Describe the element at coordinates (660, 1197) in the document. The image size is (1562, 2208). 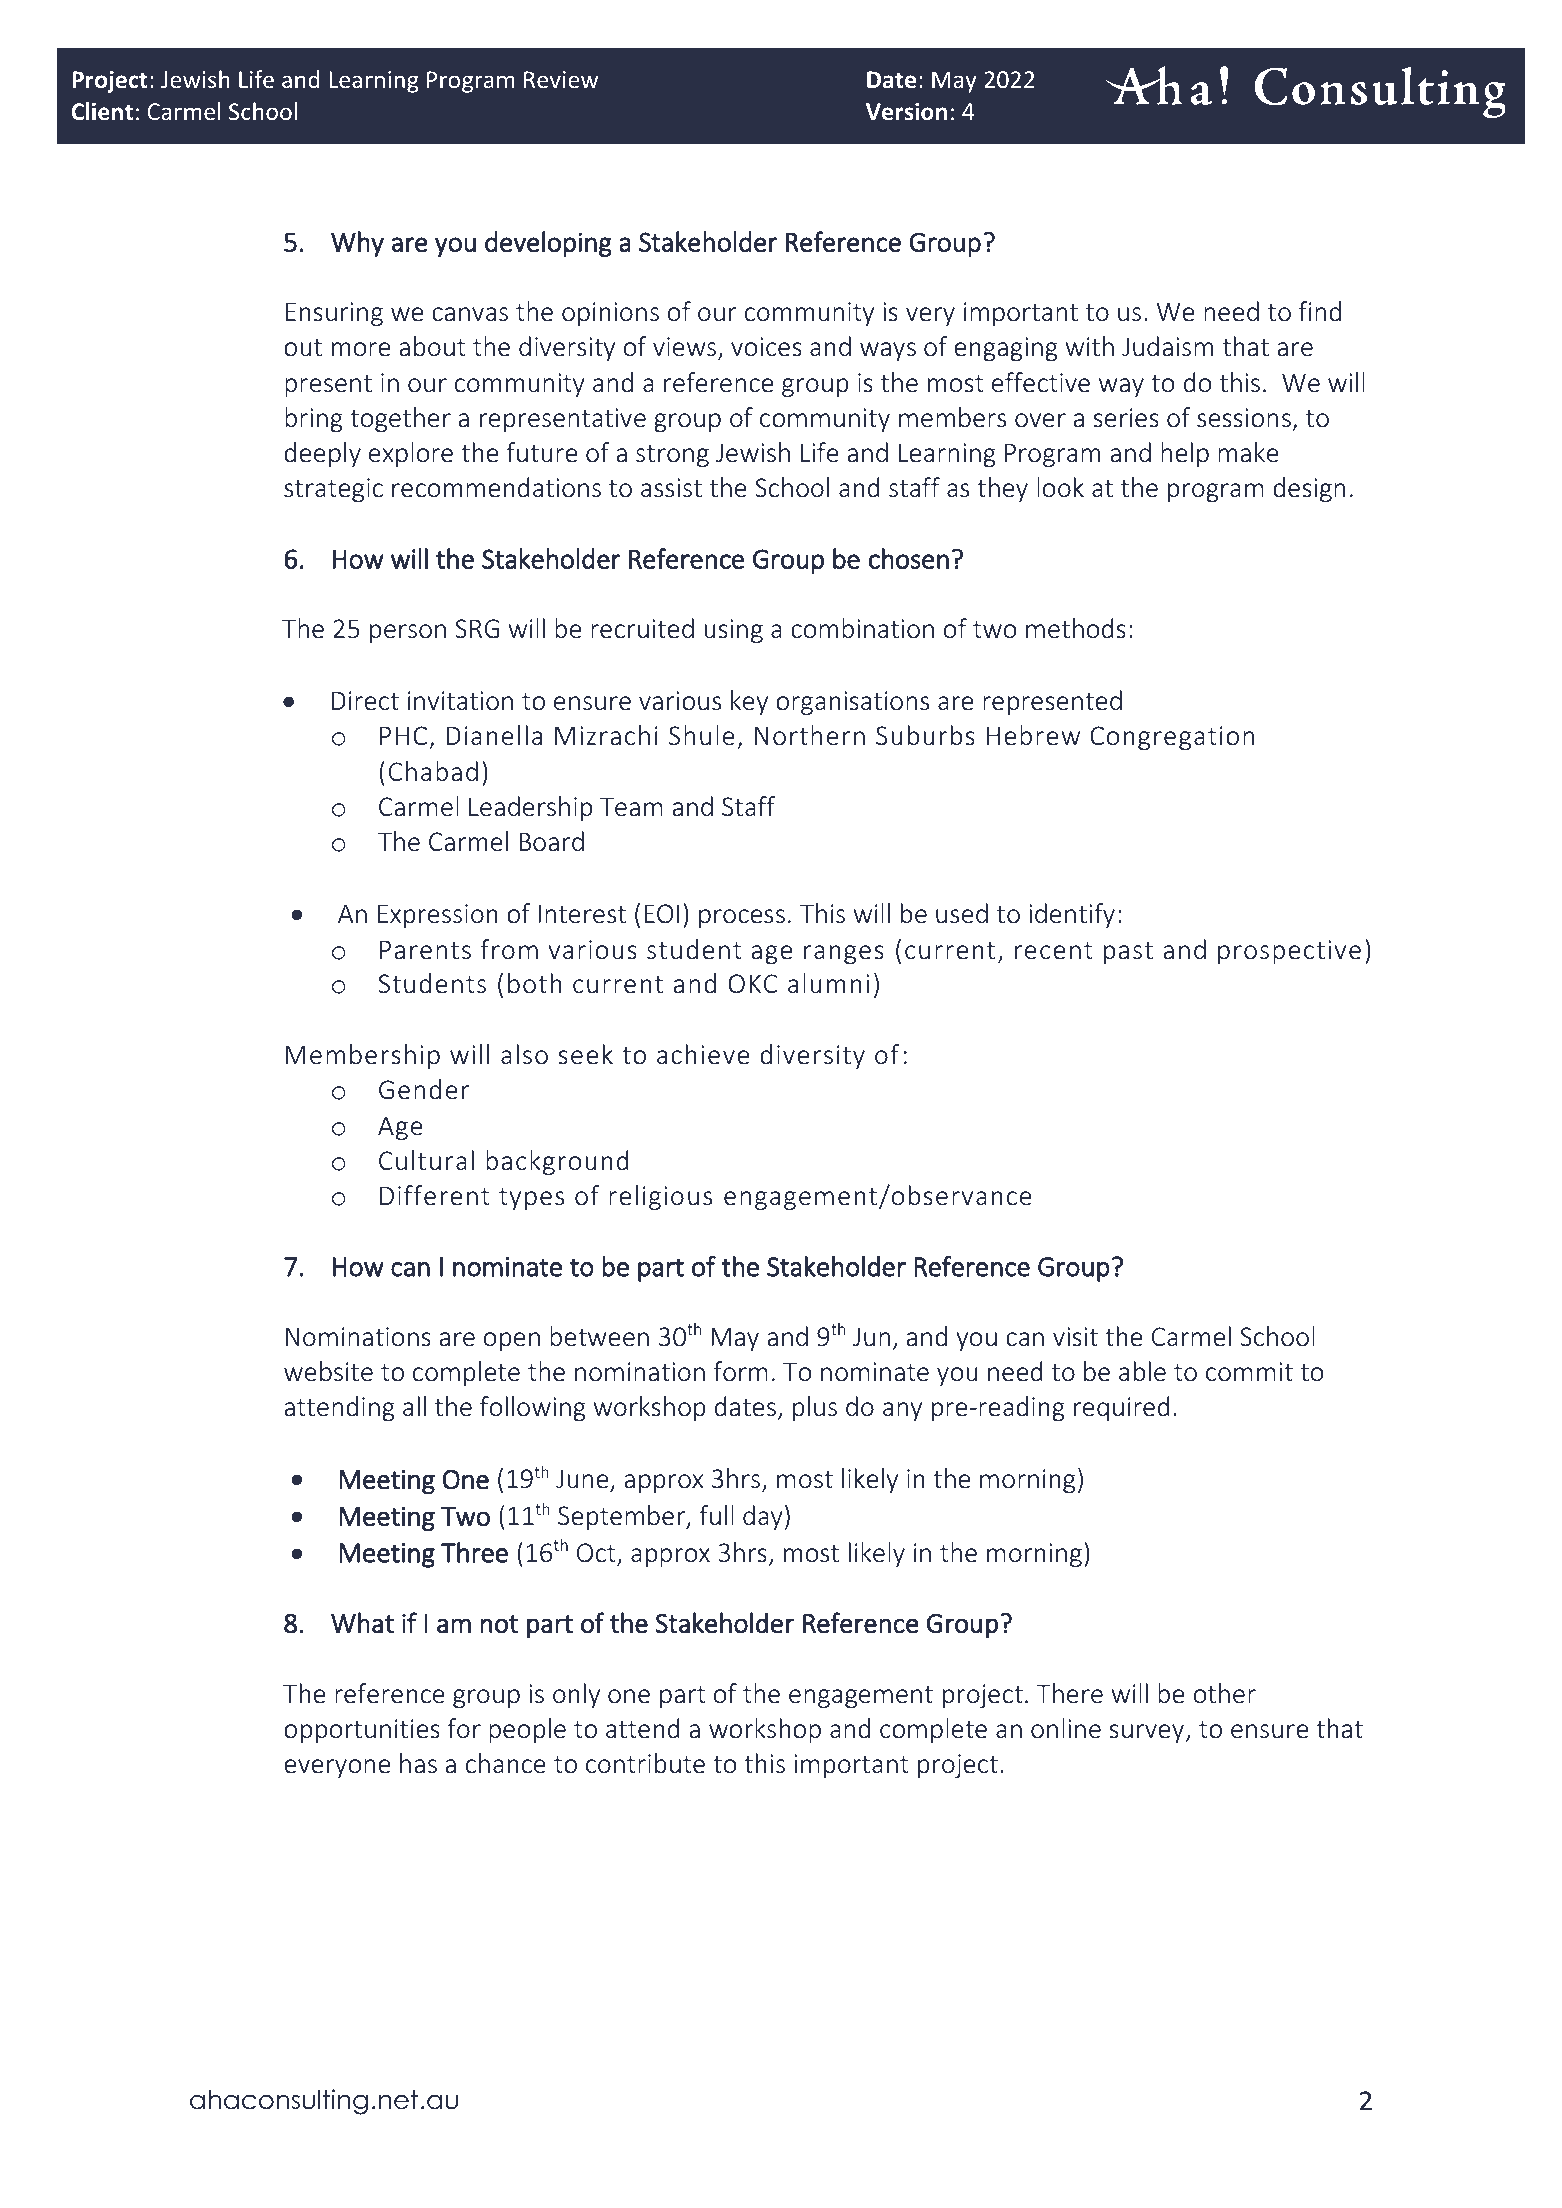
I see `religious` at that location.
